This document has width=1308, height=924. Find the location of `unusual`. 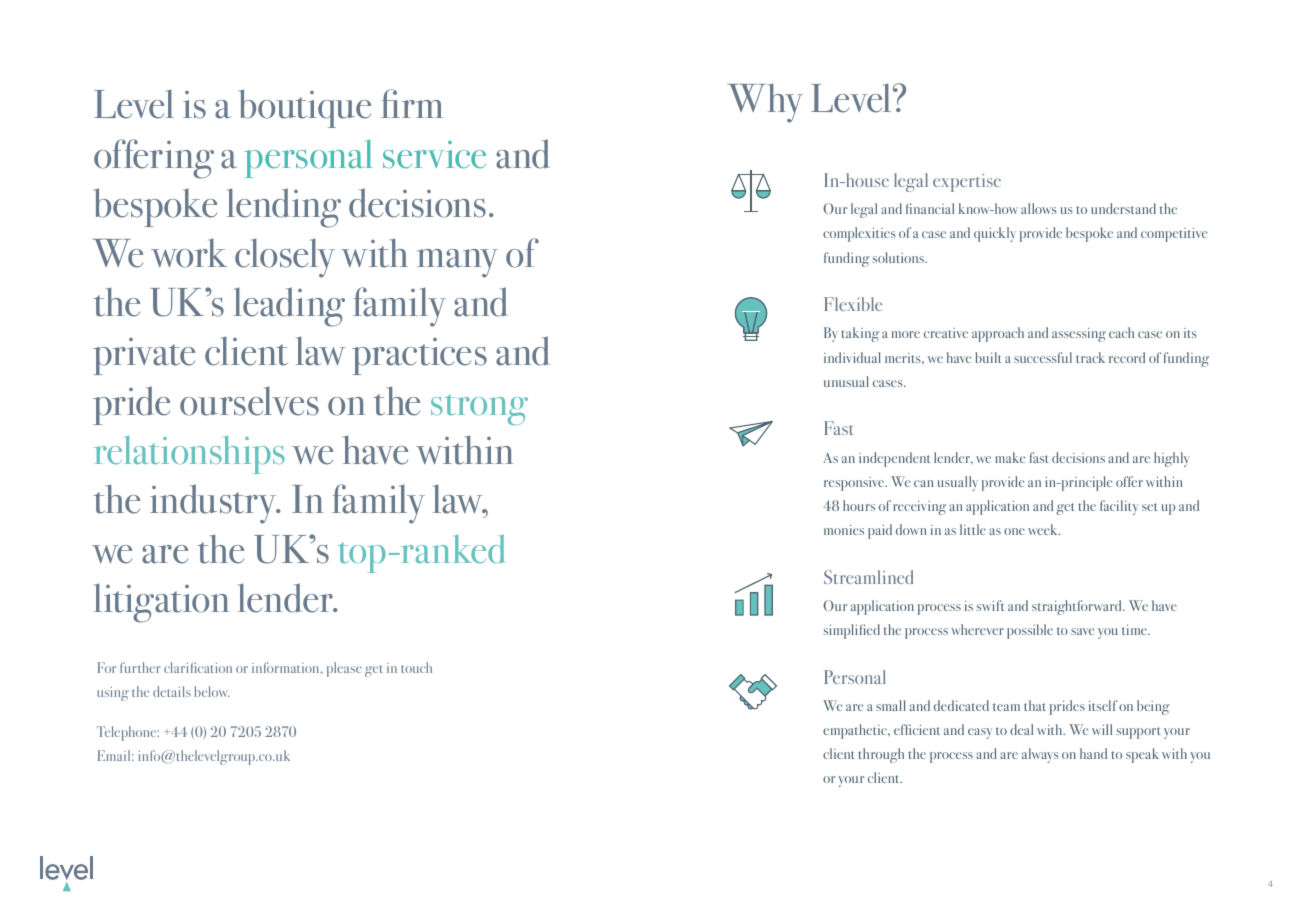

unusual is located at coordinates (846, 381).
